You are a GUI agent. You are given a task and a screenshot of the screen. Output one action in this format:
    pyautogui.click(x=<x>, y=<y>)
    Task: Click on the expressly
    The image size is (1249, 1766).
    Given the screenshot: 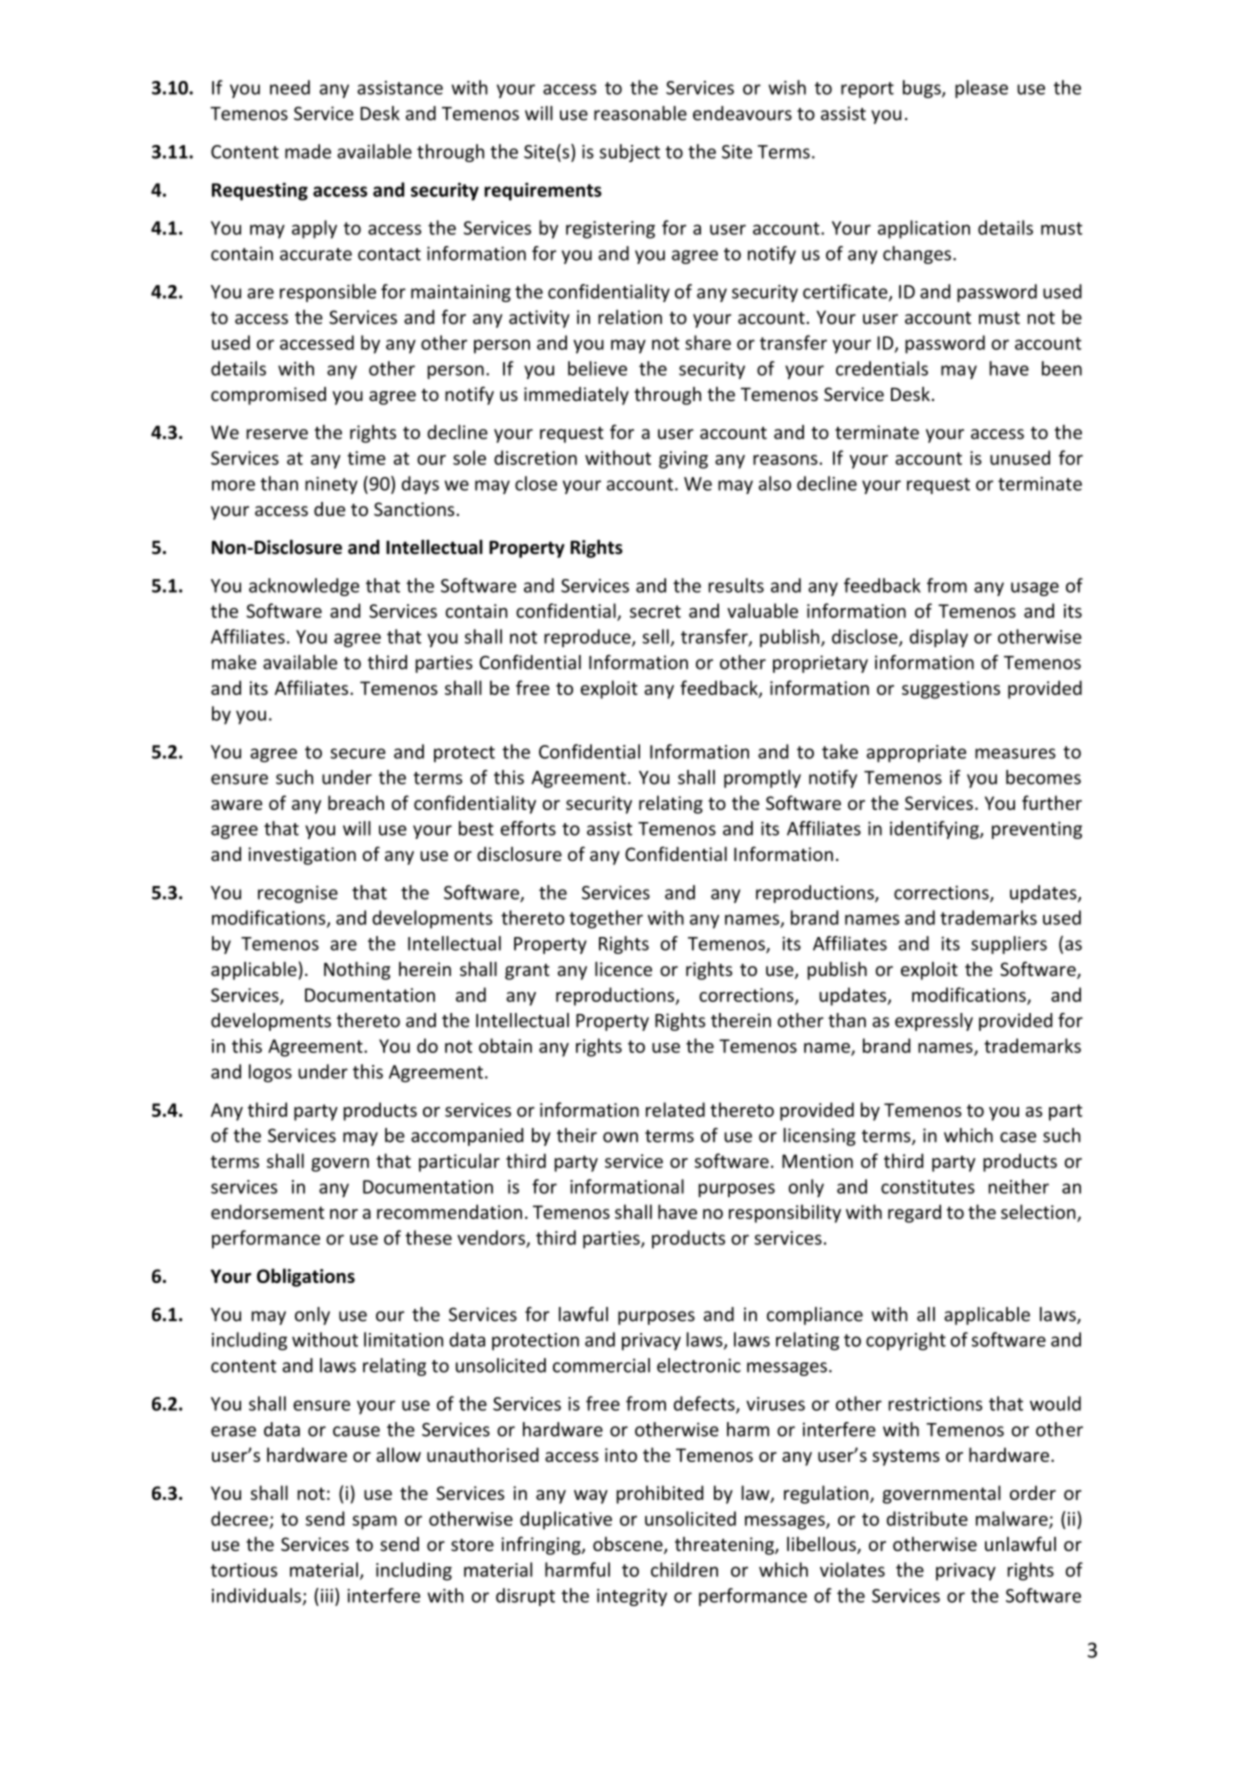 What is the action you would take?
    pyautogui.click(x=934, y=1022)
